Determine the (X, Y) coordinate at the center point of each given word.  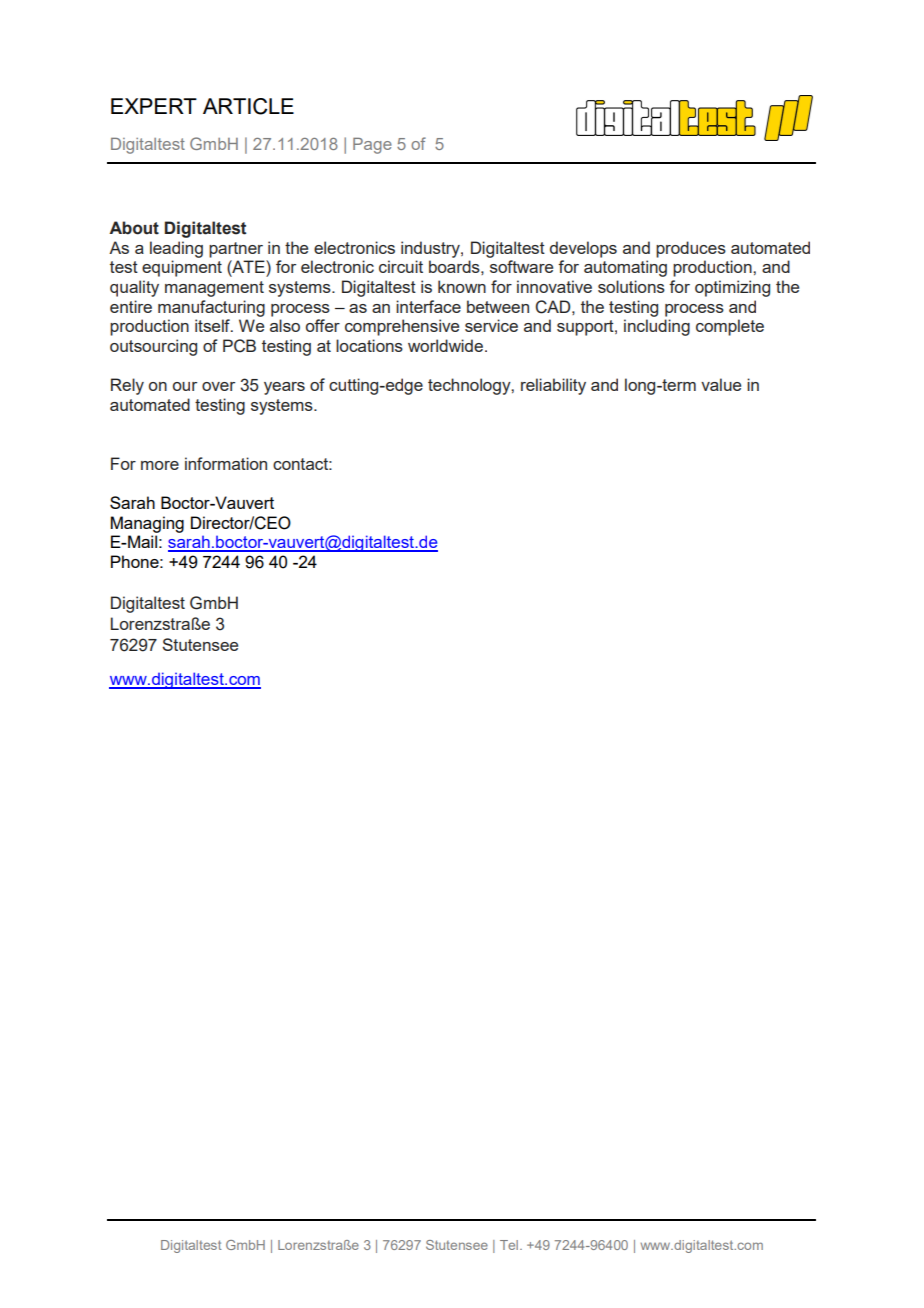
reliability (553, 386)
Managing (147, 524)
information (226, 463)
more (160, 465)
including (657, 327)
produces (691, 249)
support (586, 328)
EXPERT (154, 106)
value (721, 384)
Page (372, 146)
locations (369, 345)
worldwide (445, 345)
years (284, 388)
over (218, 386)
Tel (510, 1245)
